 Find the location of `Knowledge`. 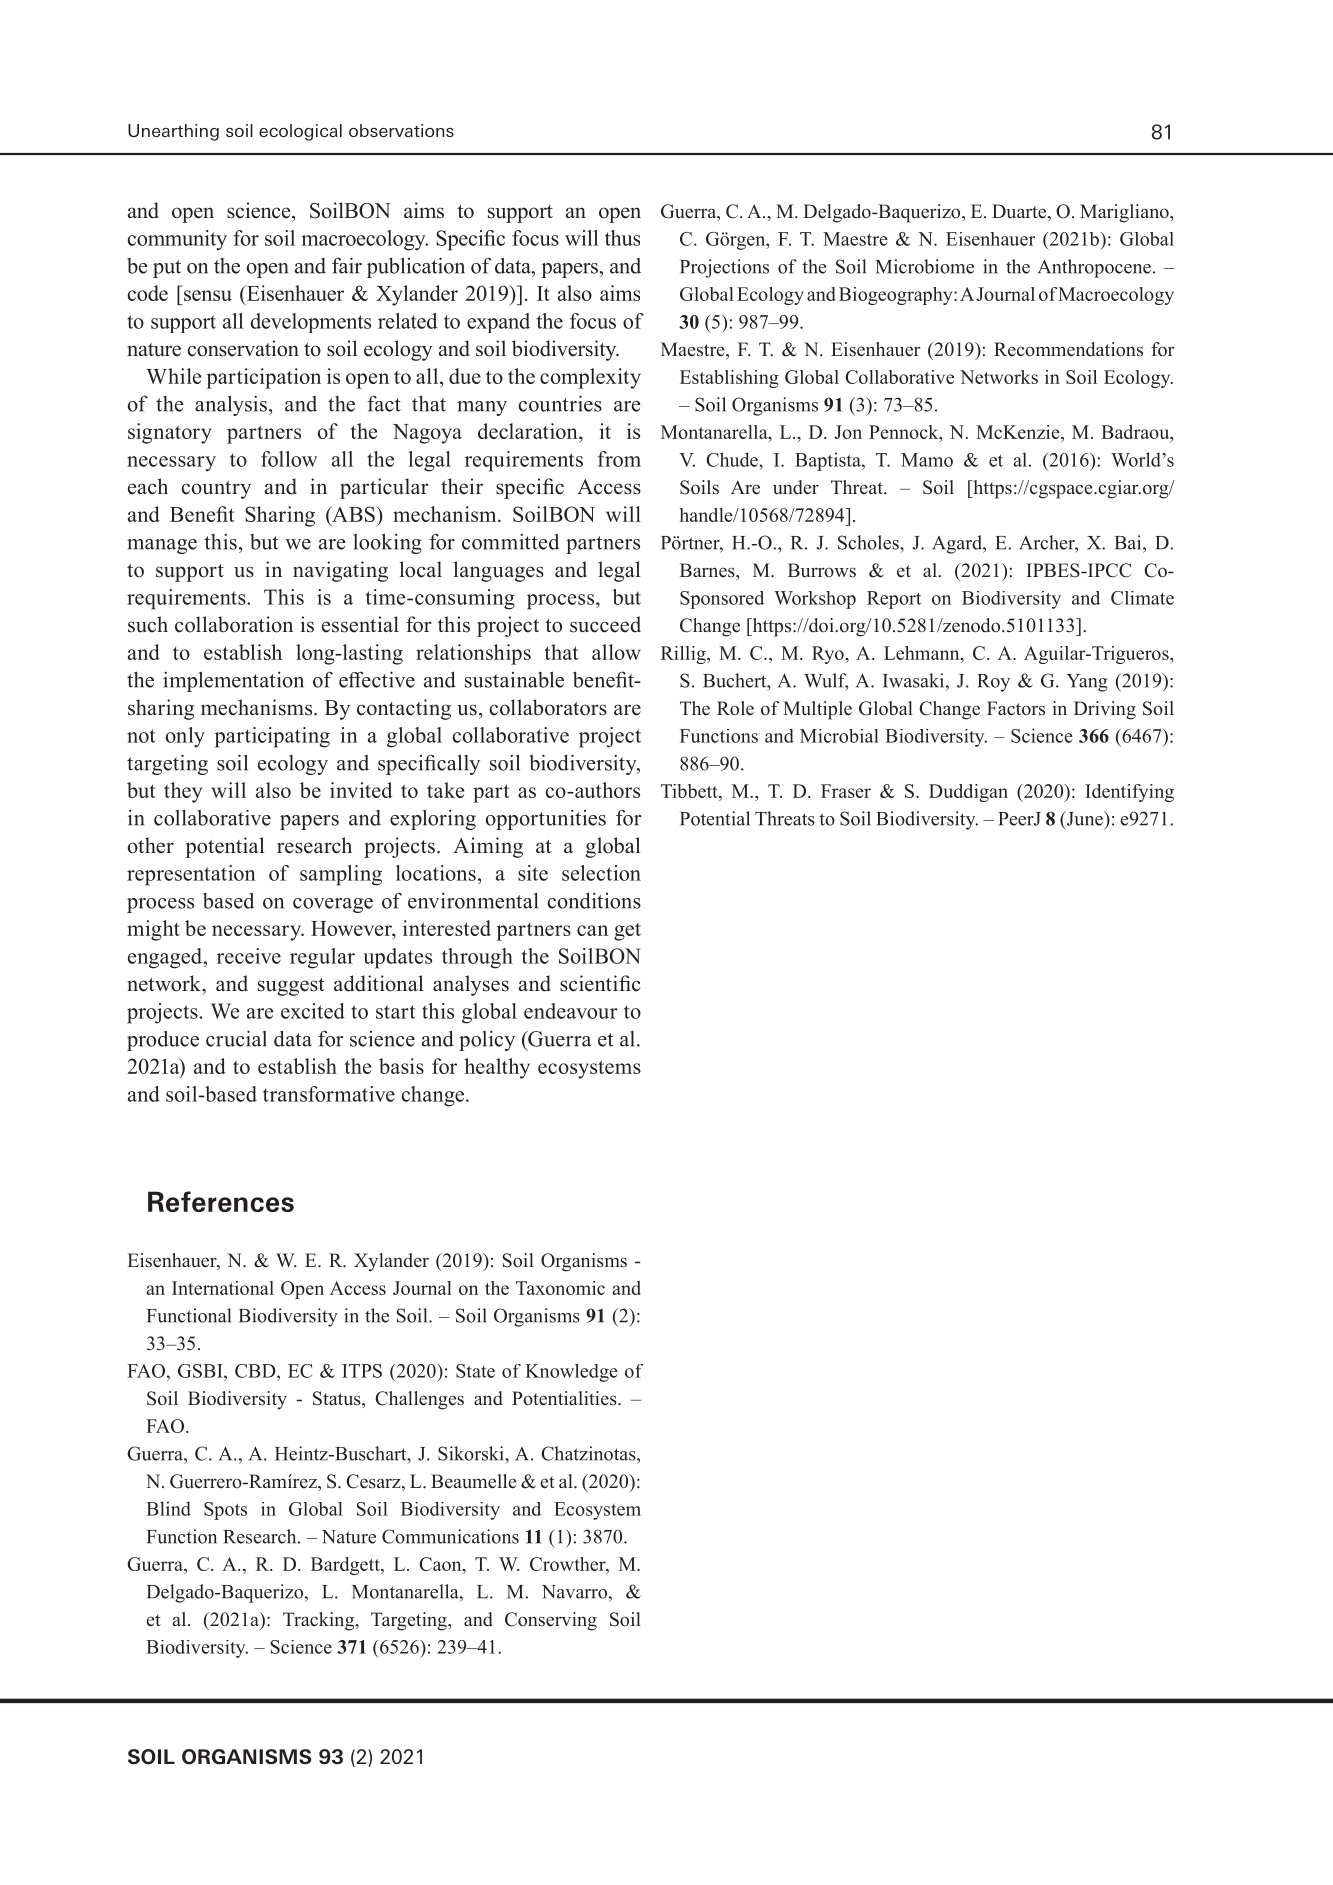

Knowledge is located at coordinates (571, 1373).
